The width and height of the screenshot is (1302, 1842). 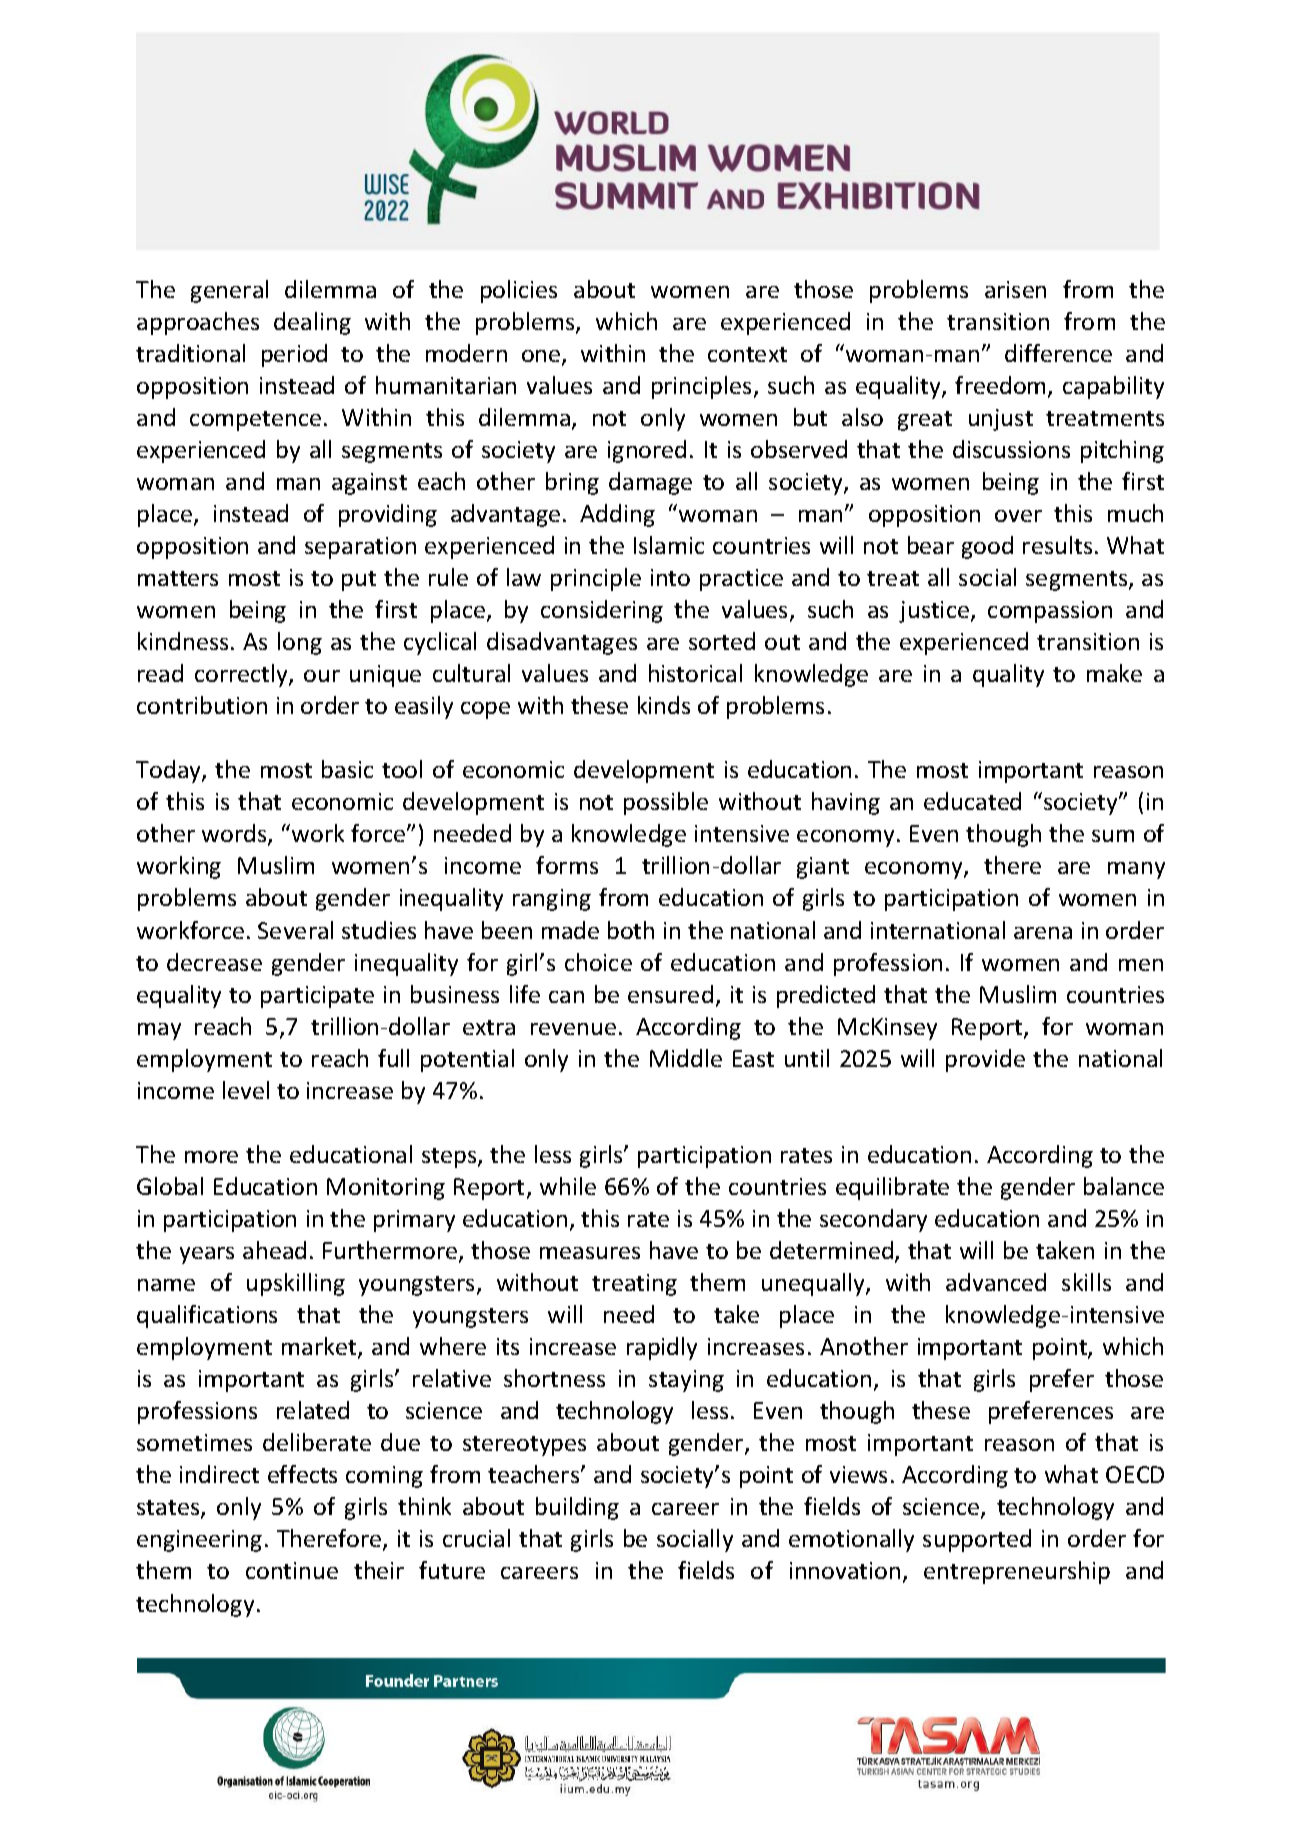 I want to click on continue, so click(x=292, y=1570).
